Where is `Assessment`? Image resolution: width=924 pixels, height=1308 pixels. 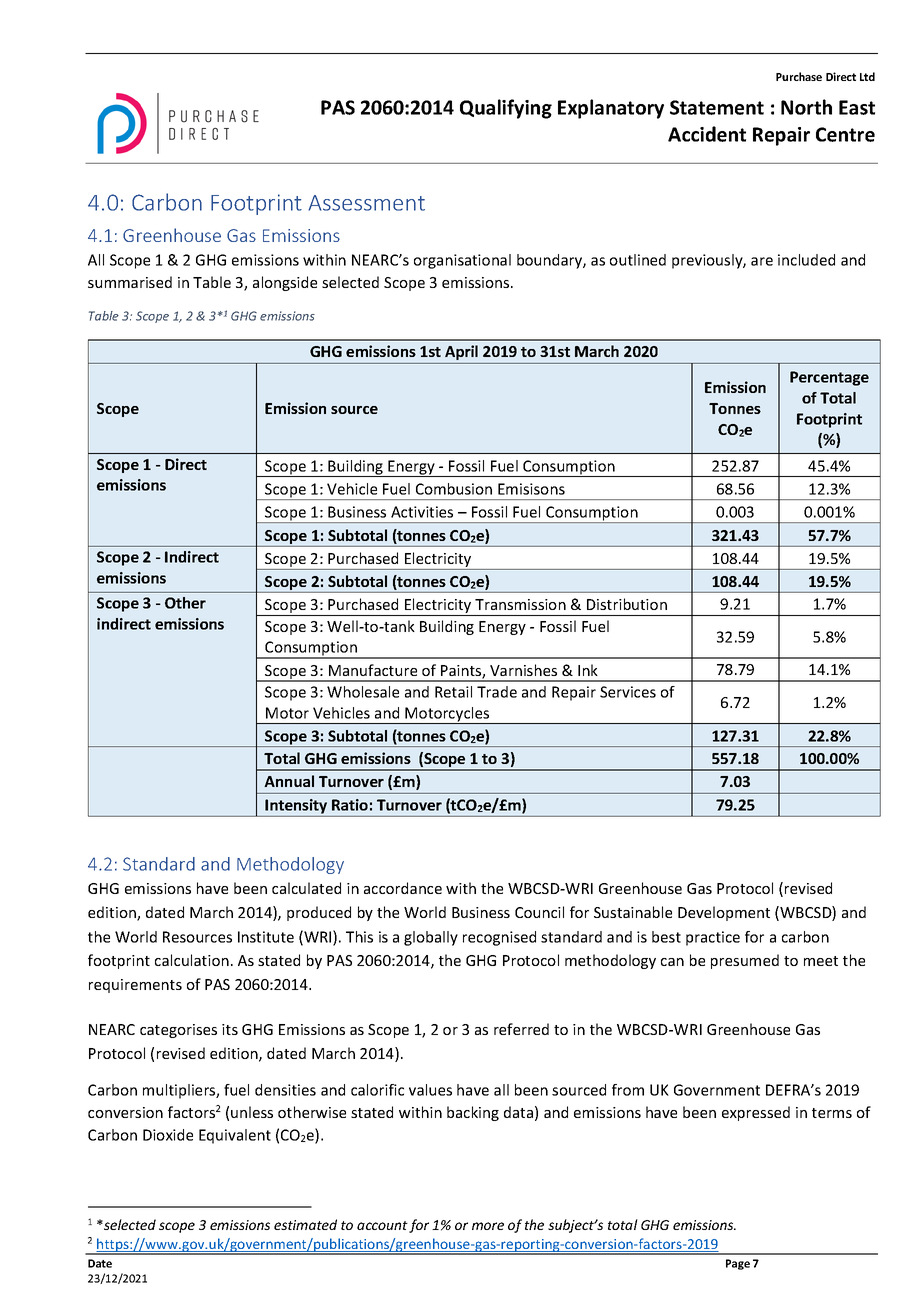
Assessment is located at coordinates (366, 203).
